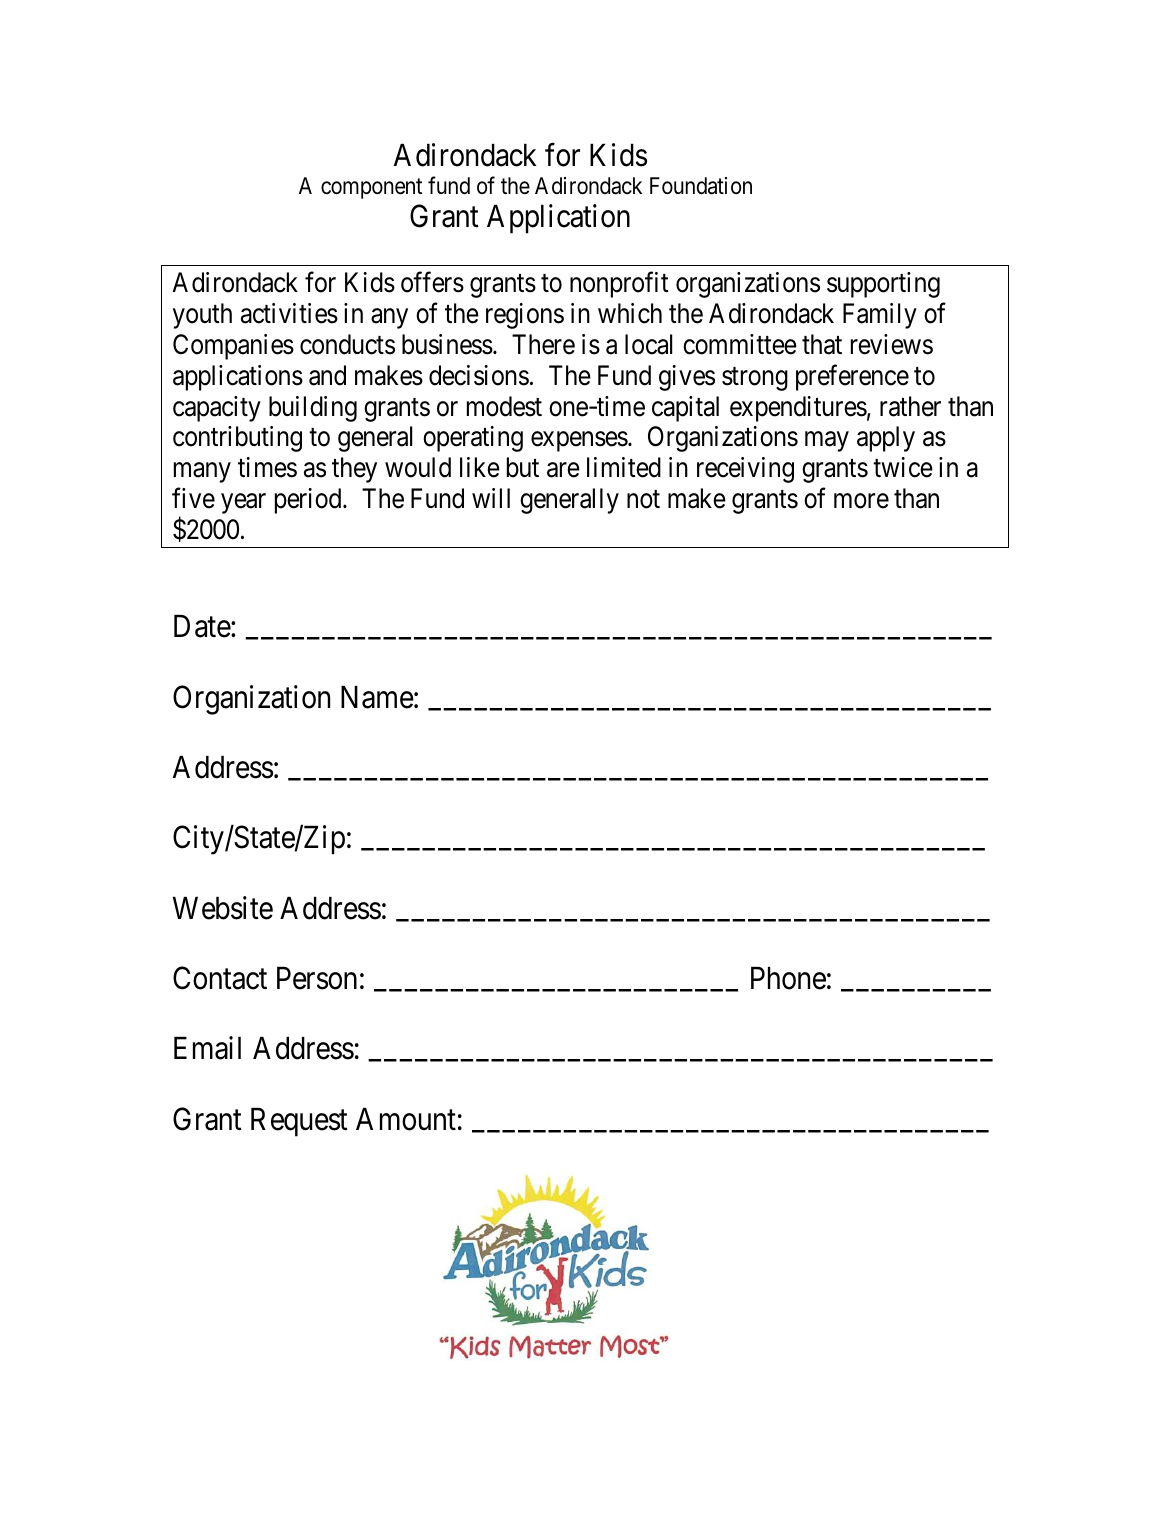  I want to click on nonprofit, so click(619, 285).
